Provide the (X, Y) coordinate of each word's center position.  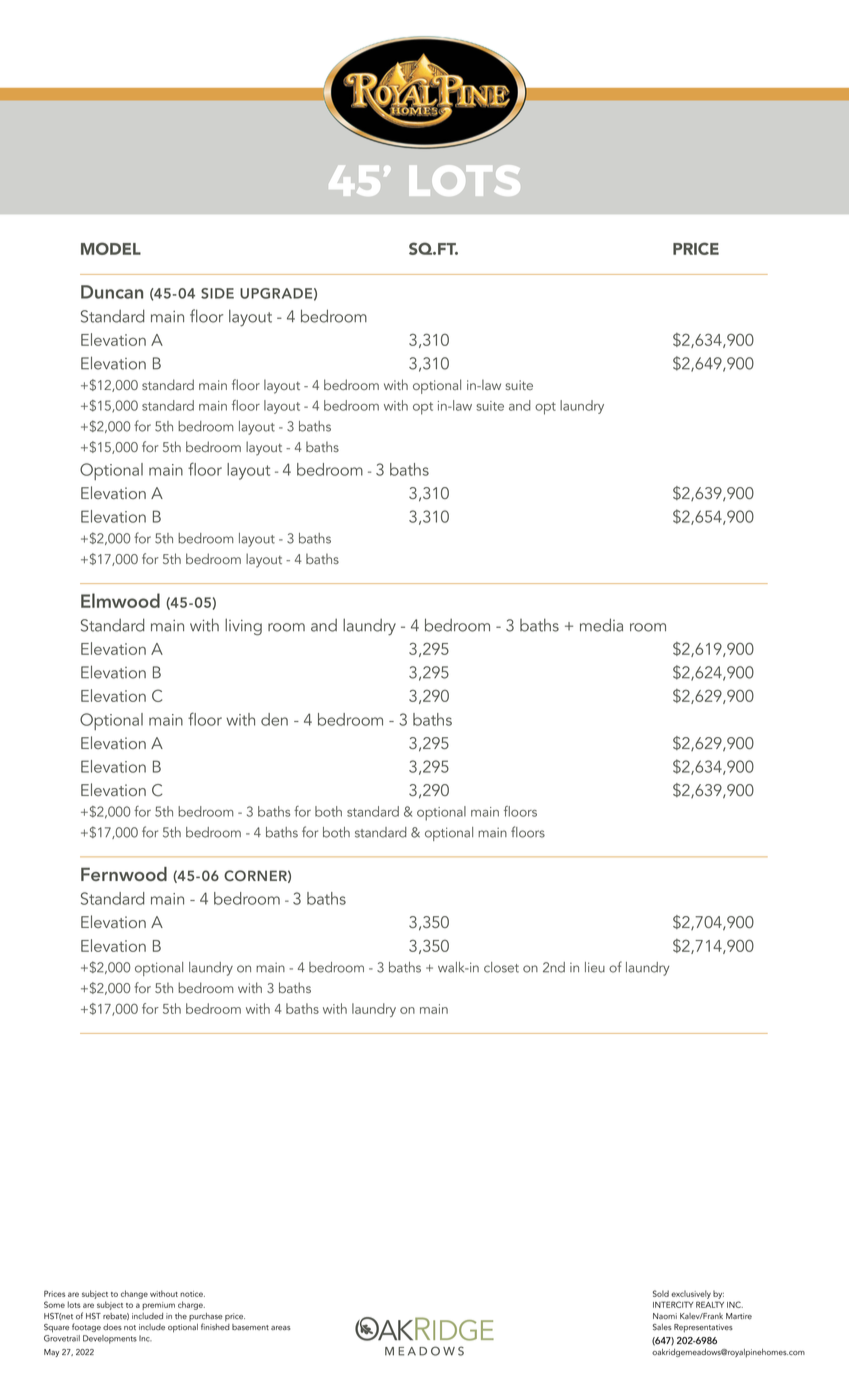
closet (501, 967)
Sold (661, 1293)
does (112, 1327)
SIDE (217, 293)
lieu (595, 967)
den (274, 719)
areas (281, 1328)
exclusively (691, 1294)
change (134, 1294)
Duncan (112, 292)
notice (192, 1294)
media (601, 625)
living (243, 627)
